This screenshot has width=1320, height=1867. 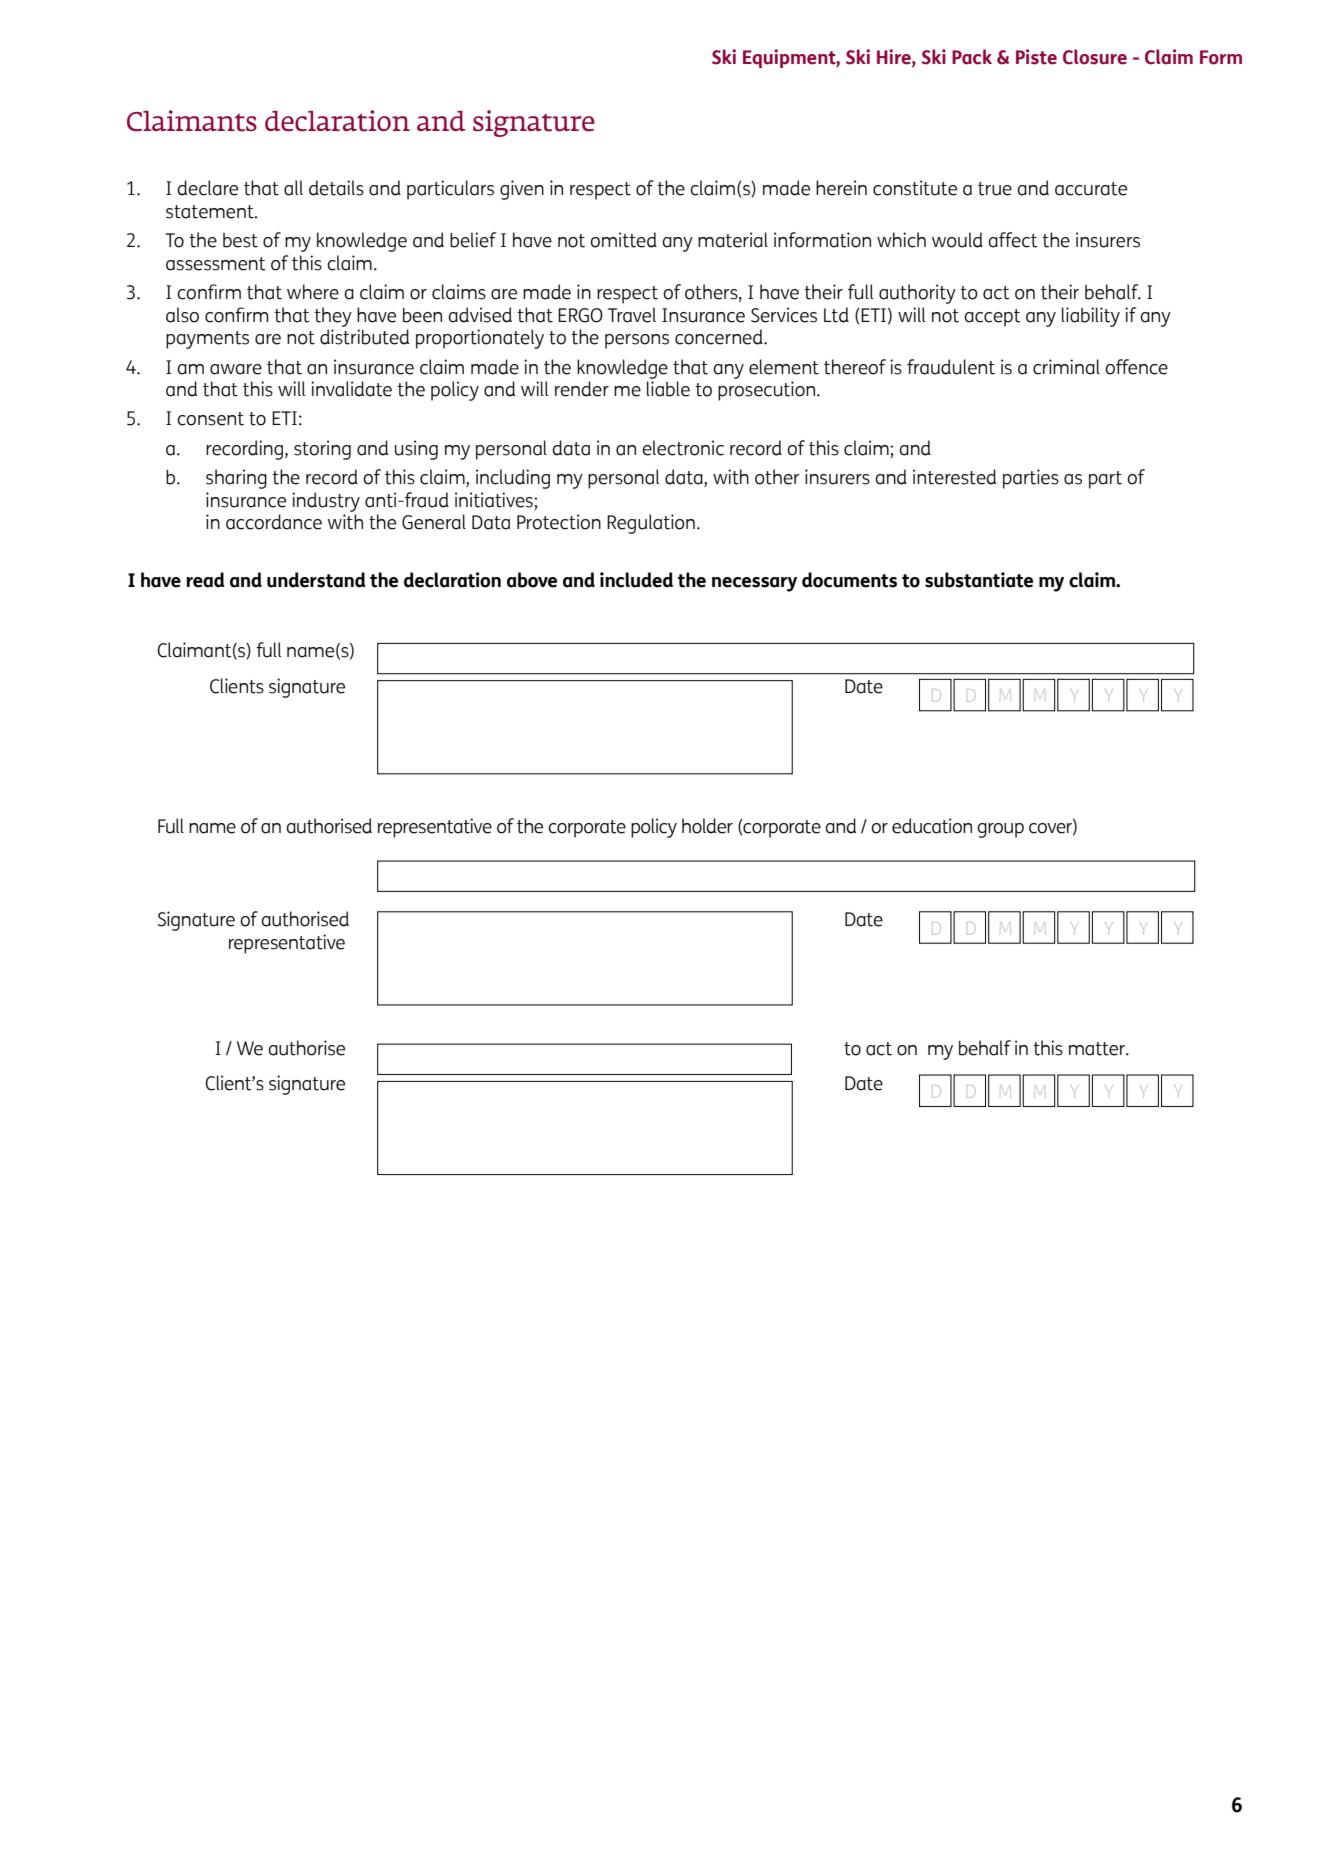 What do you see at coordinates (1098, 1049) in the screenshot?
I see `matter` at bounding box center [1098, 1049].
